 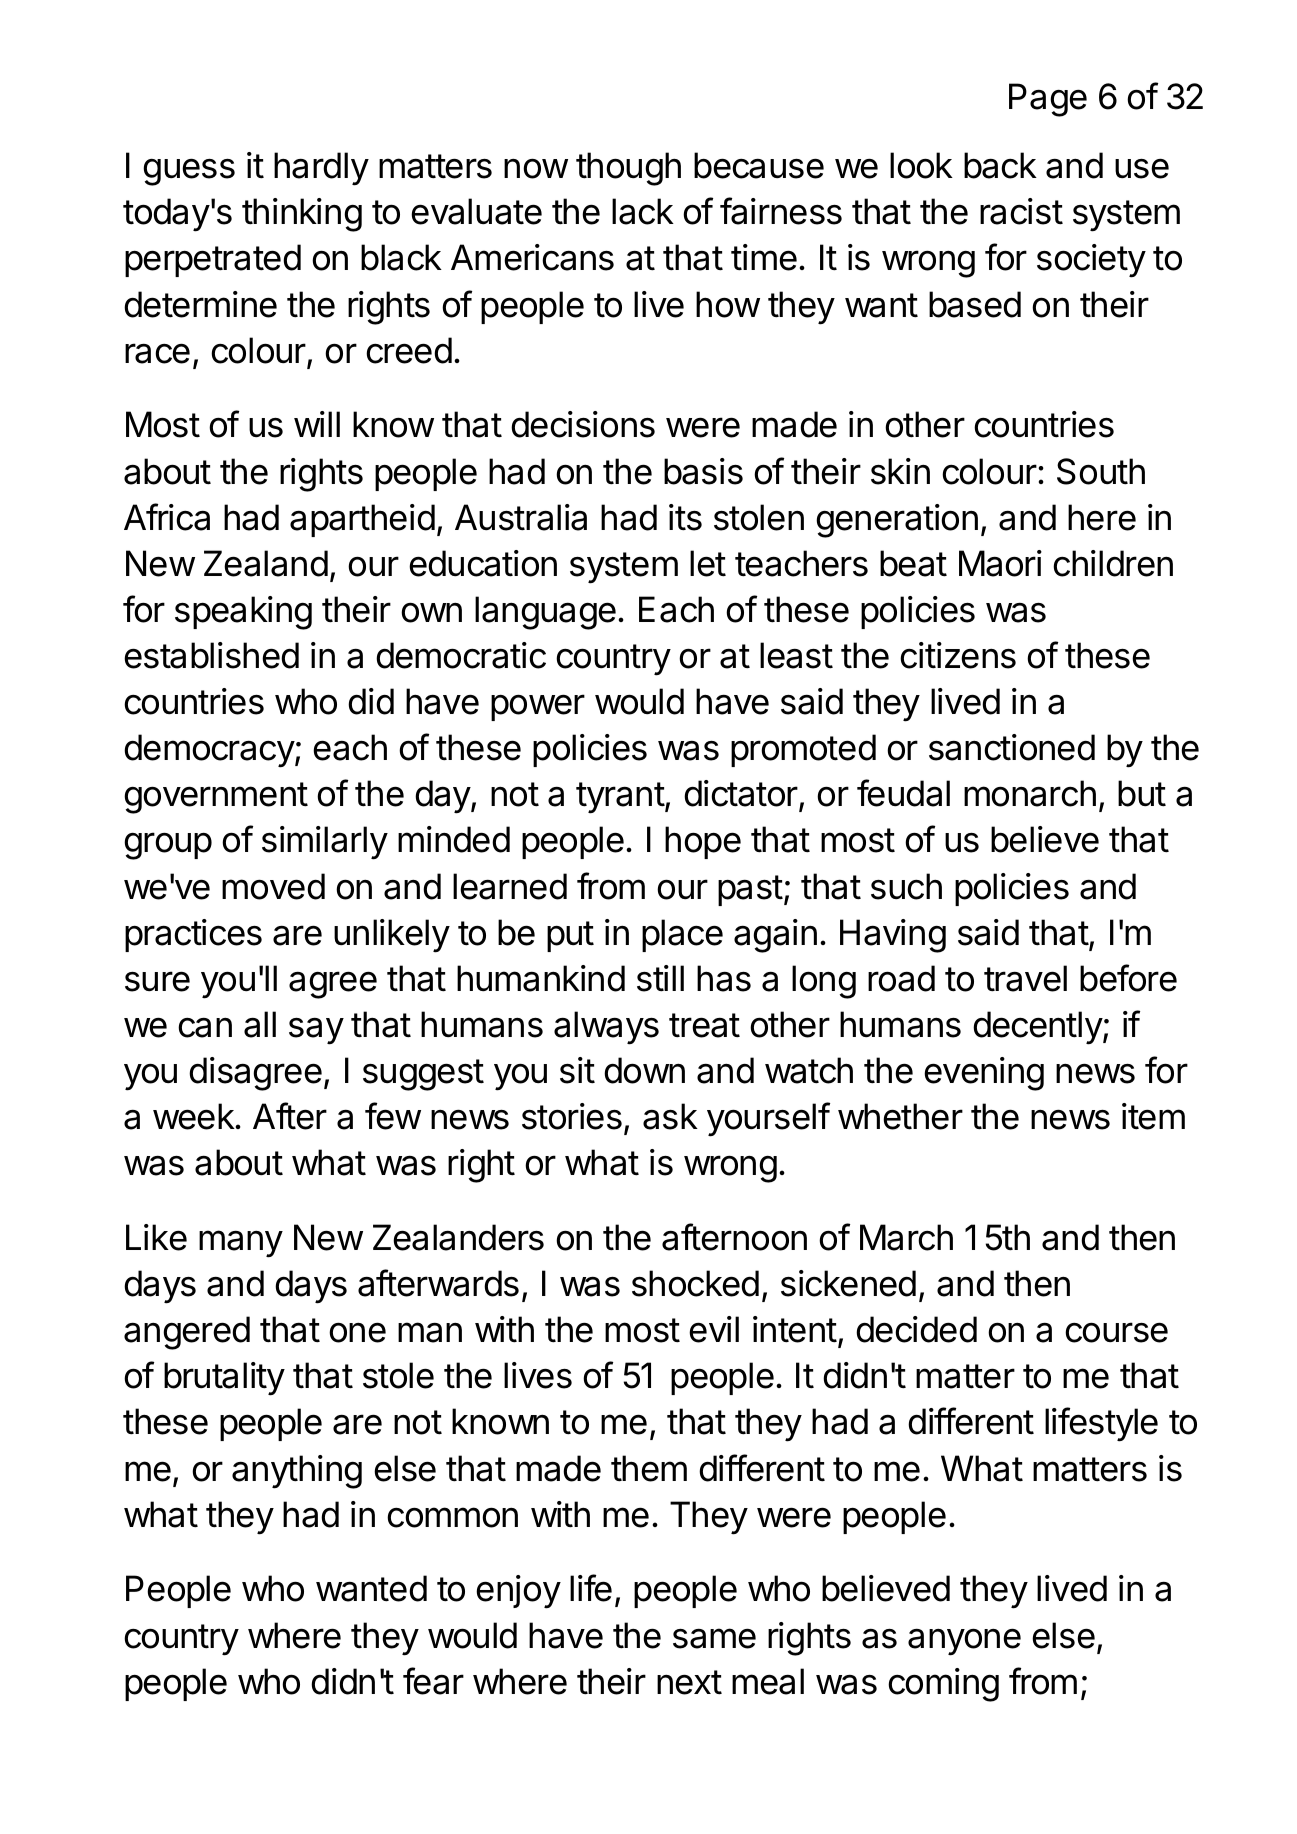 I want to click on travel, so click(x=1025, y=978).
